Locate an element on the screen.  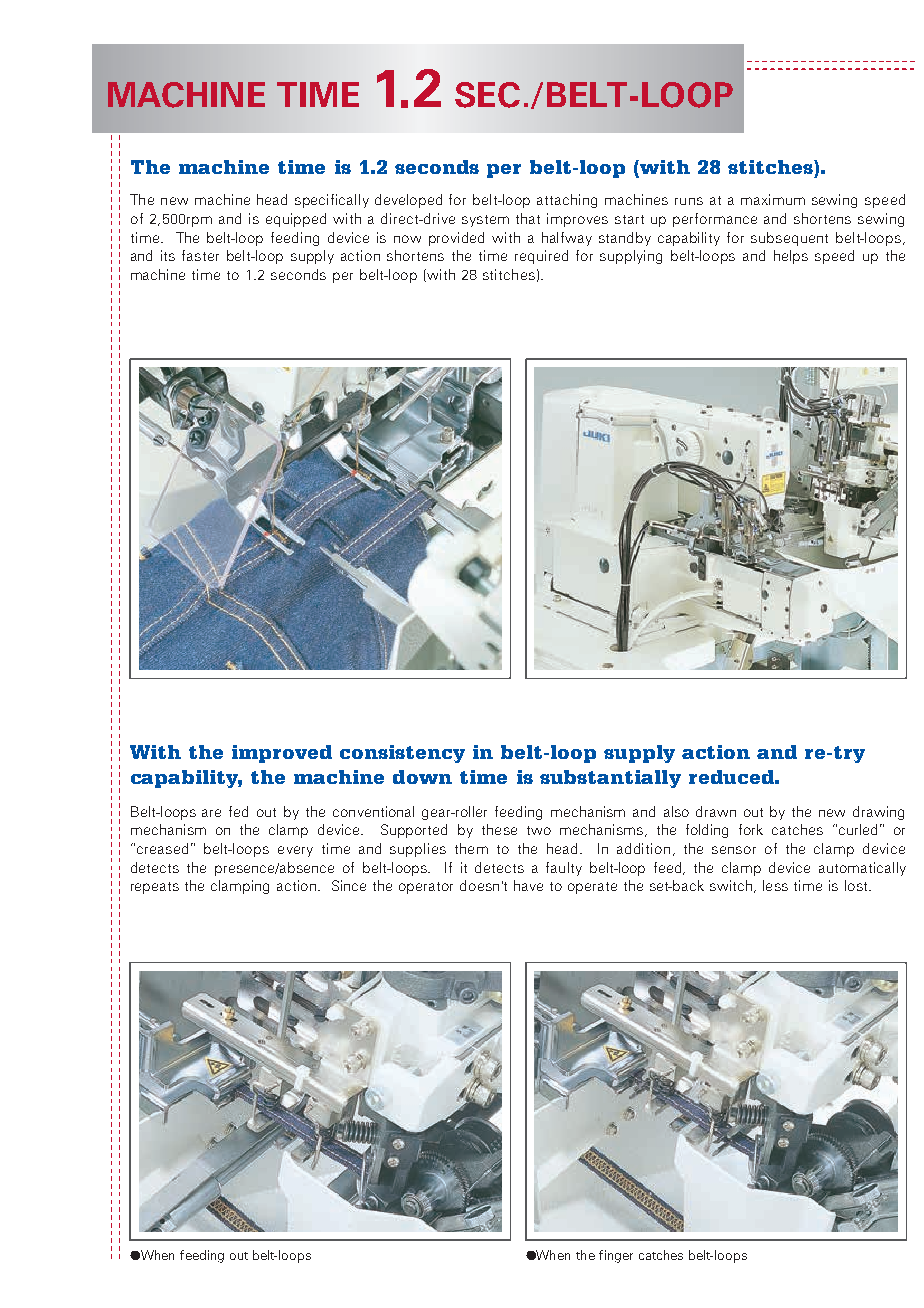
that is located at coordinates (528, 218).
